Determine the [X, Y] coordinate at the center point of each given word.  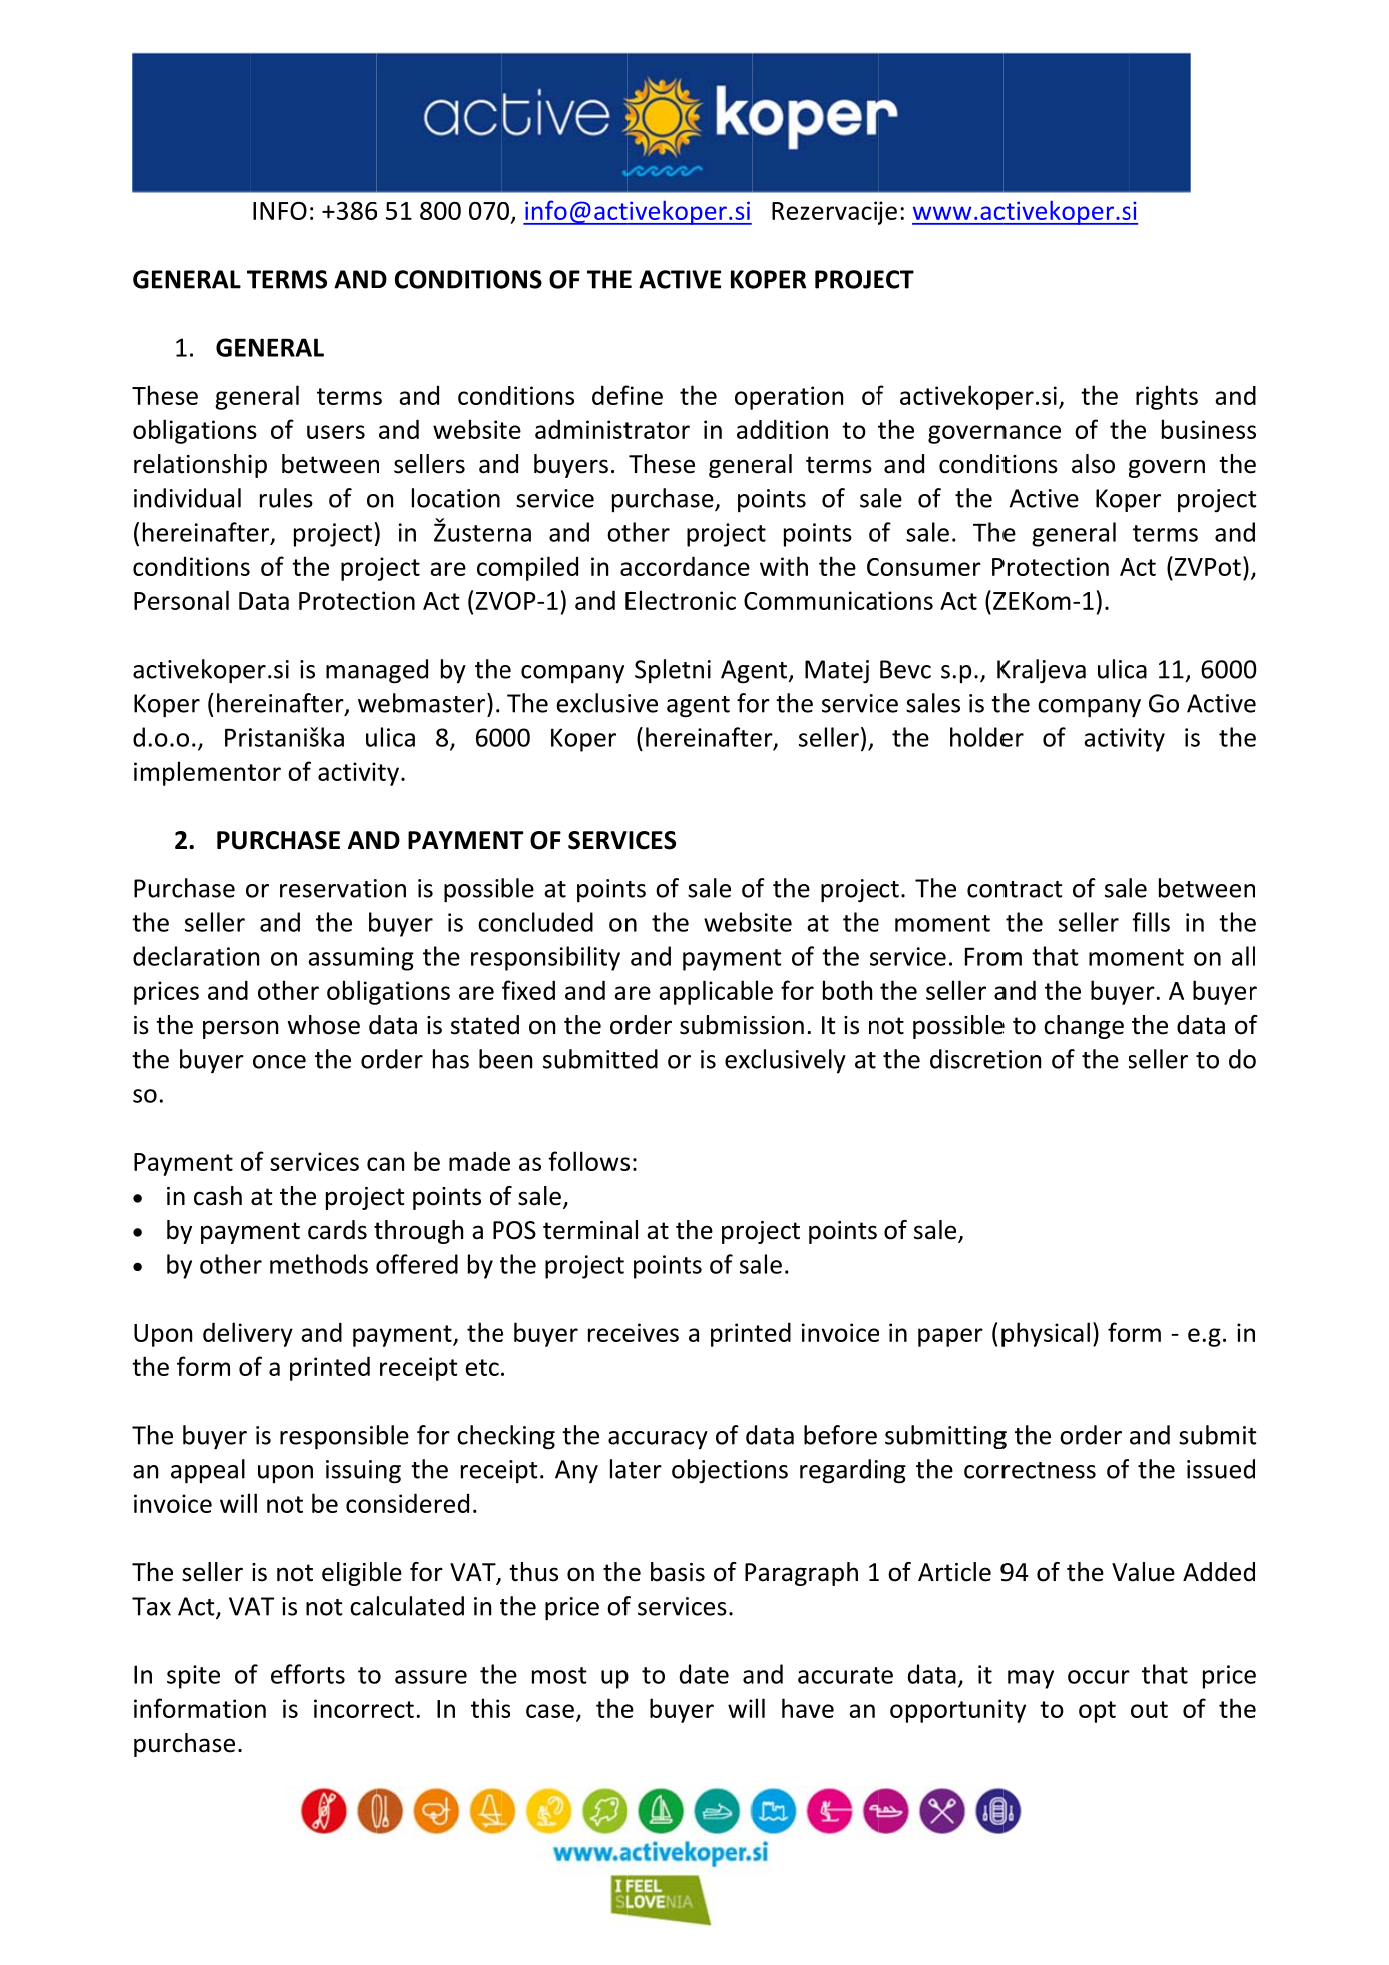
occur [1099, 1677]
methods [319, 1264]
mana [356, 672]
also [1093, 464]
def [611, 395]
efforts [308, 1674]
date [704, 1674]
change [1084, 1027]
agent [698, 707]
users [336, 432]
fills [1151, 922]
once [279, 1062]
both [847, 990]
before [840, 1435]
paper [950, 1337]
